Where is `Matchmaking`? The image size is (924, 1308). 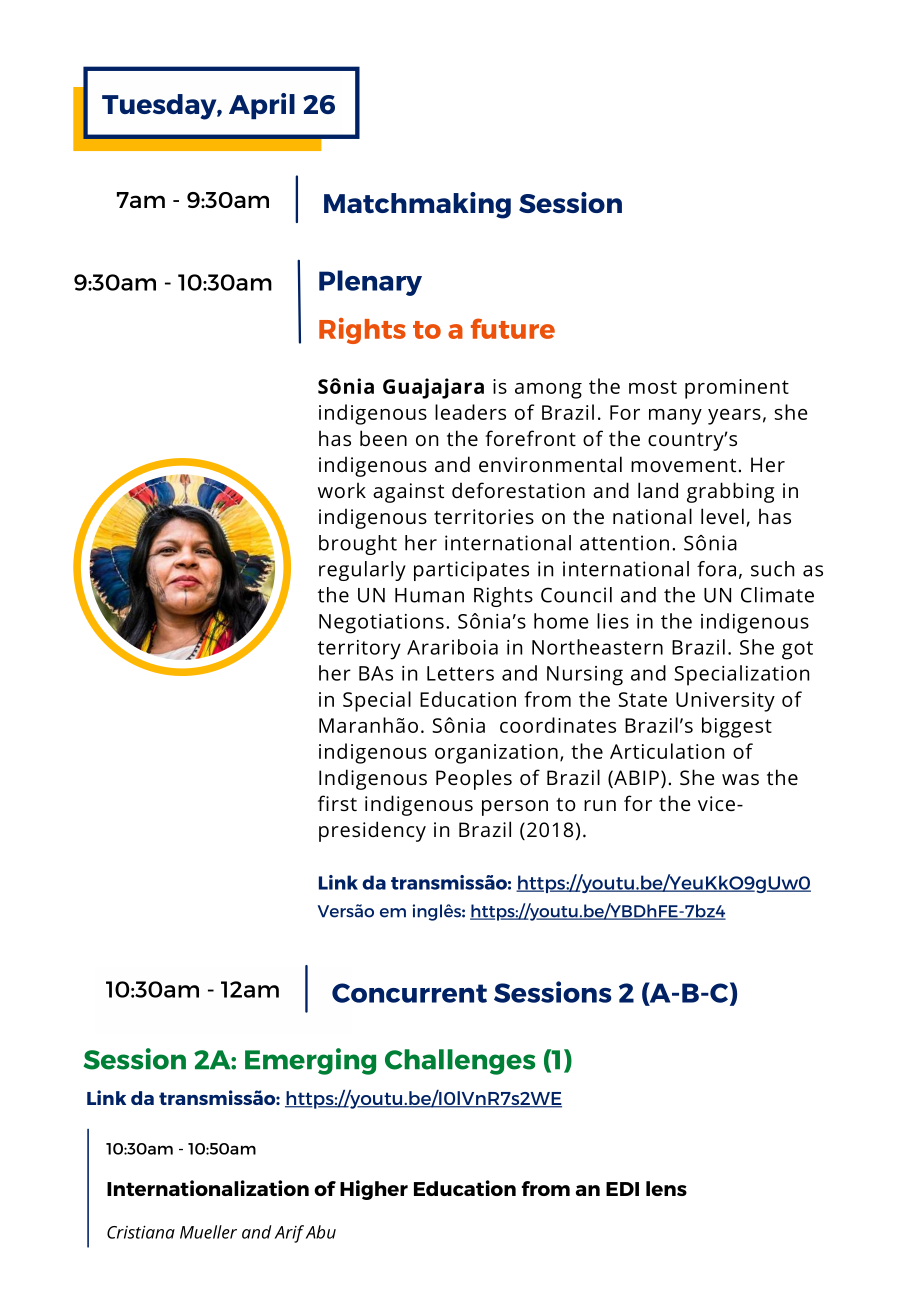
Matchmaking is located at coordinates (417, 205).
